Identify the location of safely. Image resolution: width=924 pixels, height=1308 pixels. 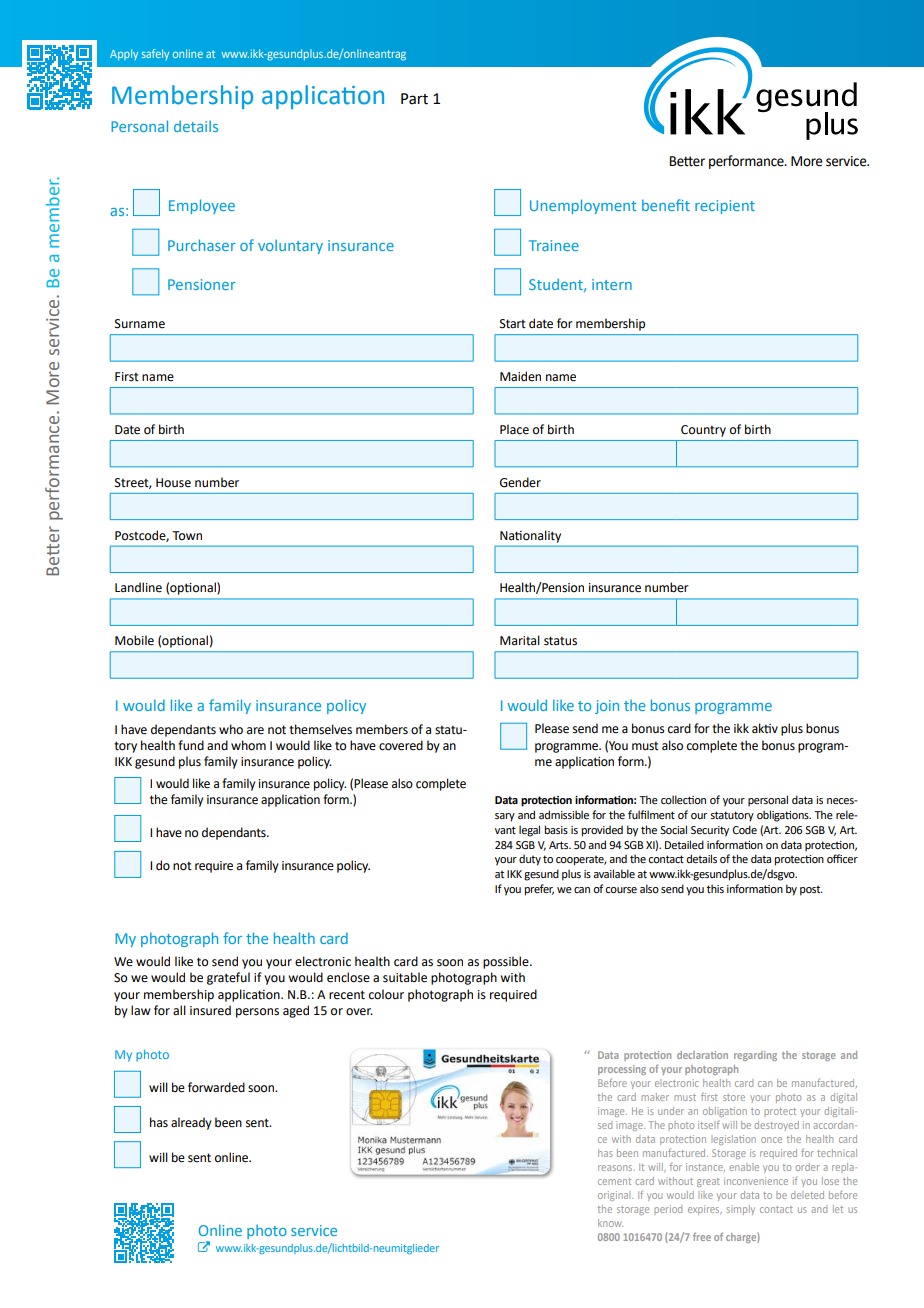
(155, 54).
